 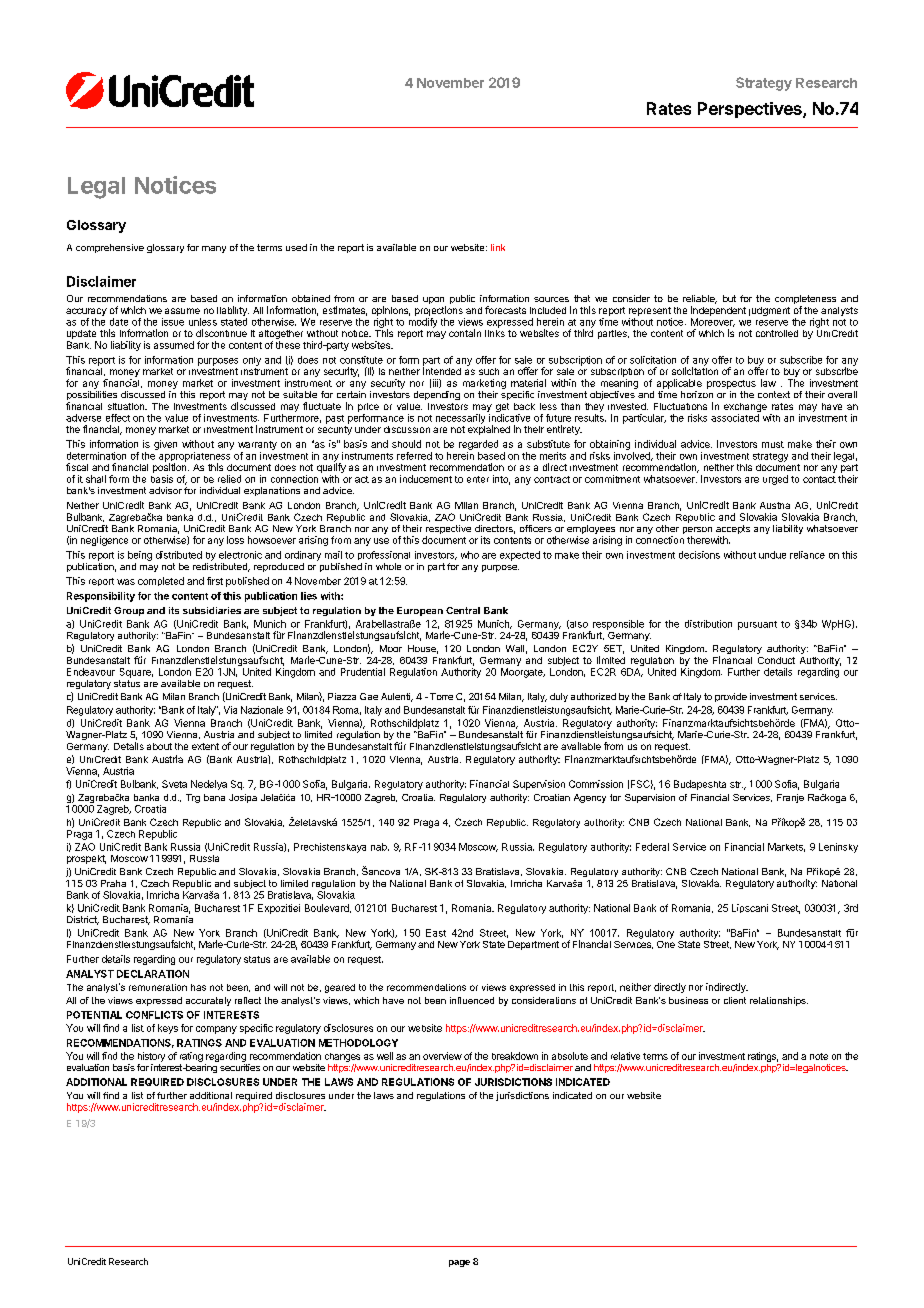 What do you see at coordinates (434, 302) in the screenshot?
I see `upon` at bounding box center [434, 302].
